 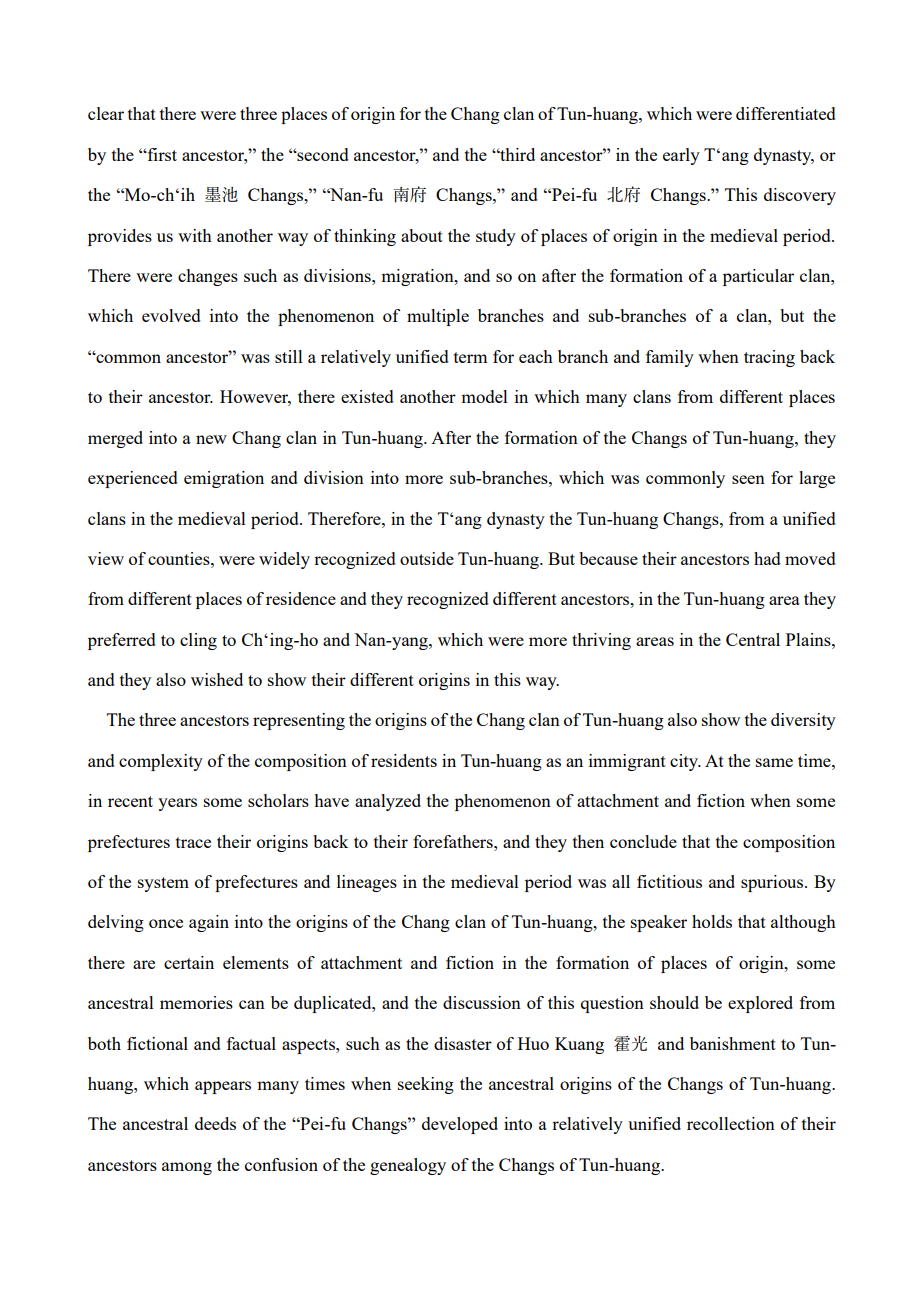 What do you see at coordinates (198, 641) in the document?
I see `cling` at bounding box center [198, 641].
